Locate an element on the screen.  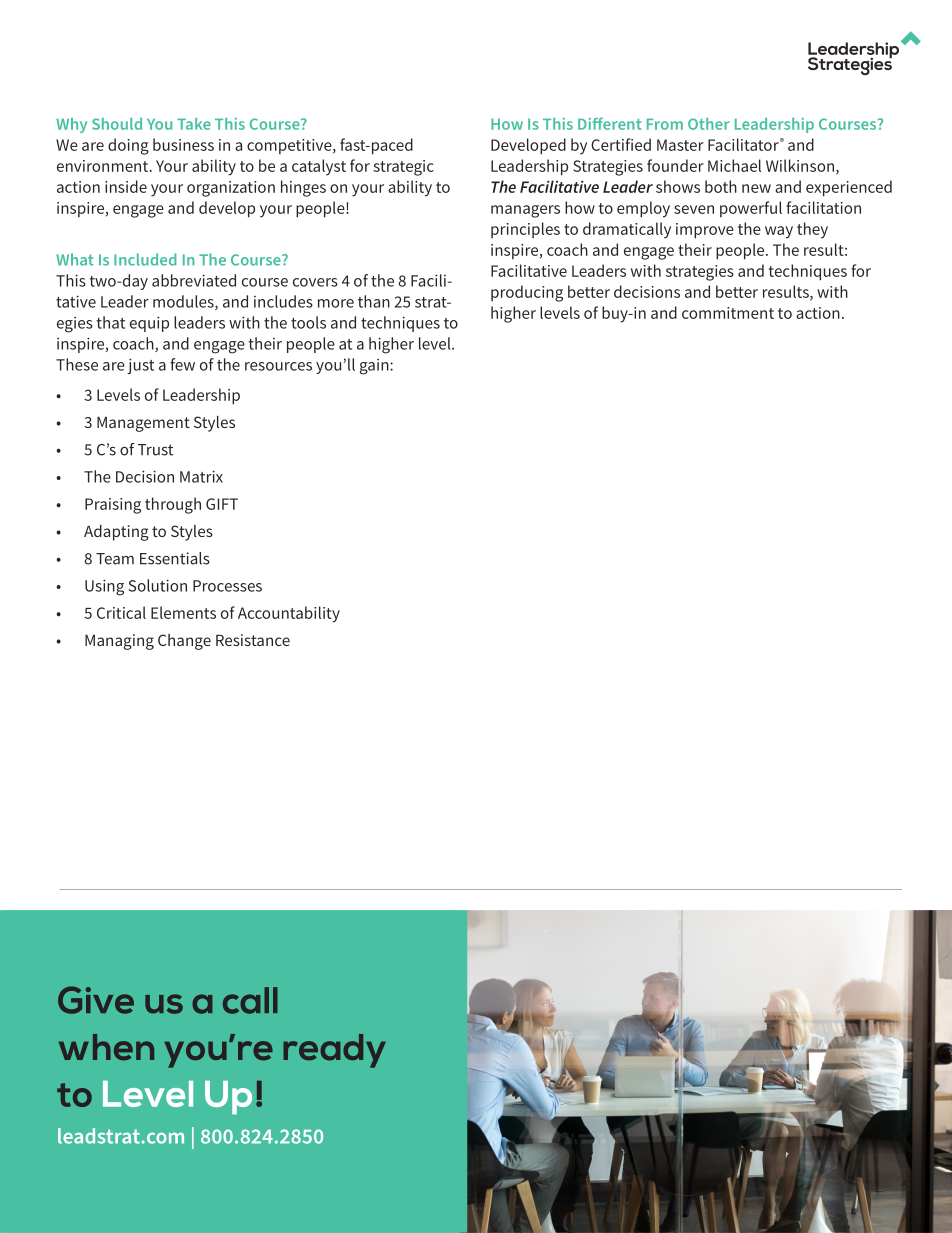
gain is located at coordinates (375, 367).
